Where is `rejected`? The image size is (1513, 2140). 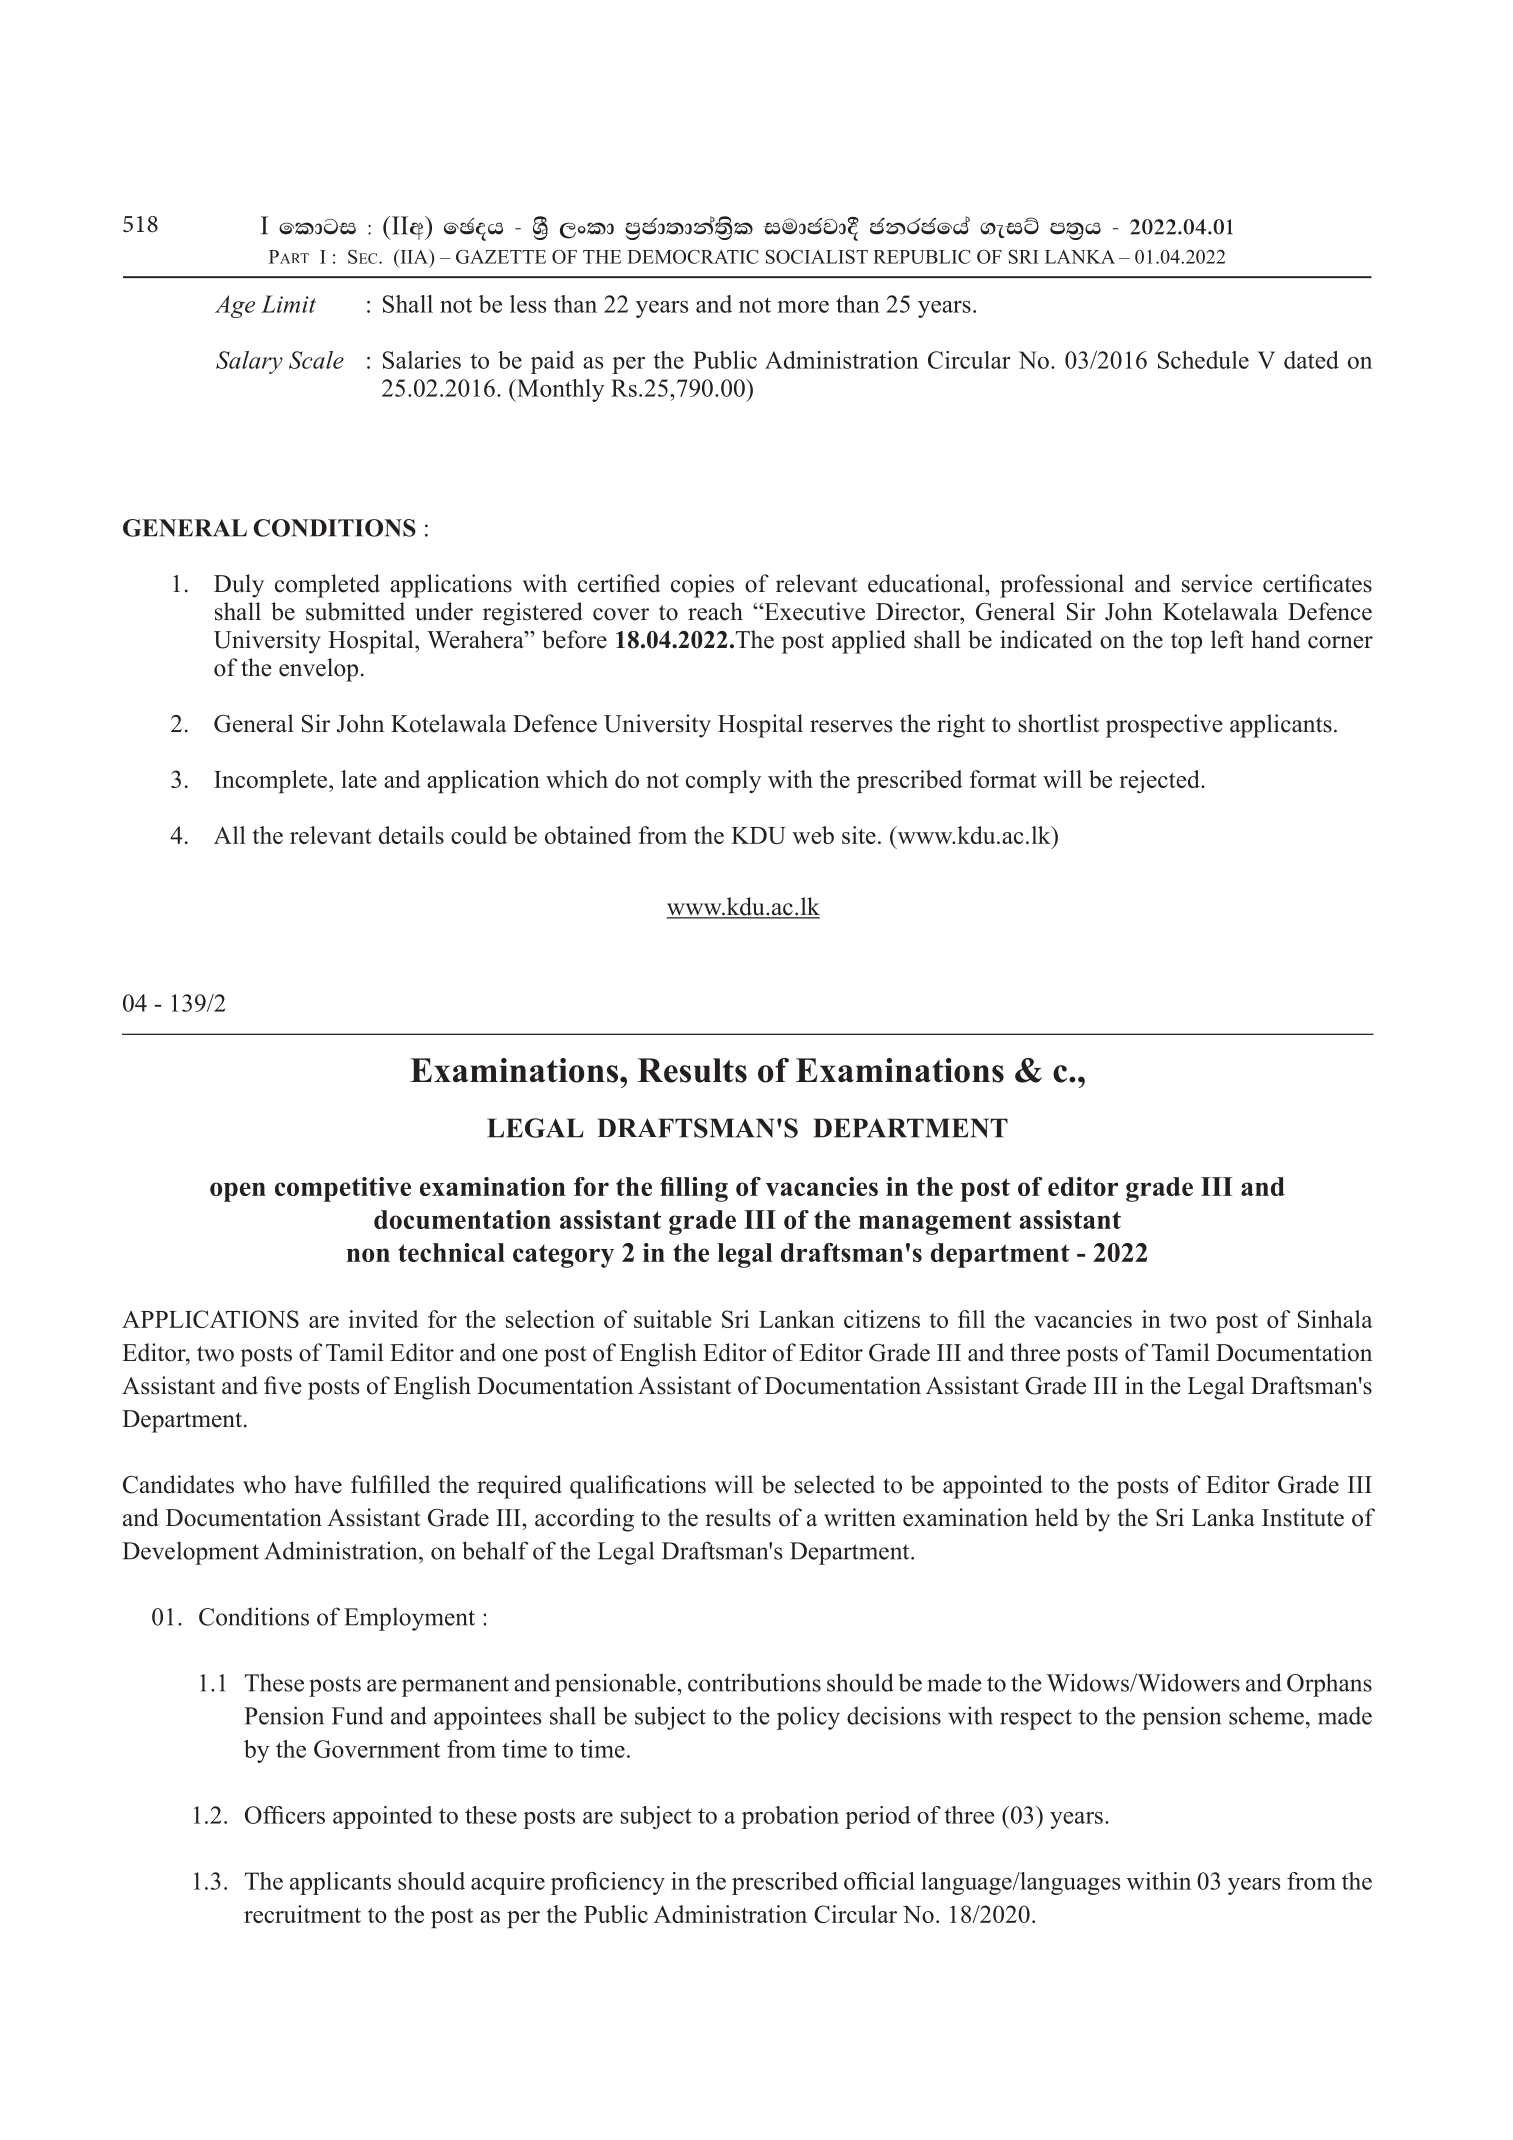 rejected is located at coordinates (1160, 781).
